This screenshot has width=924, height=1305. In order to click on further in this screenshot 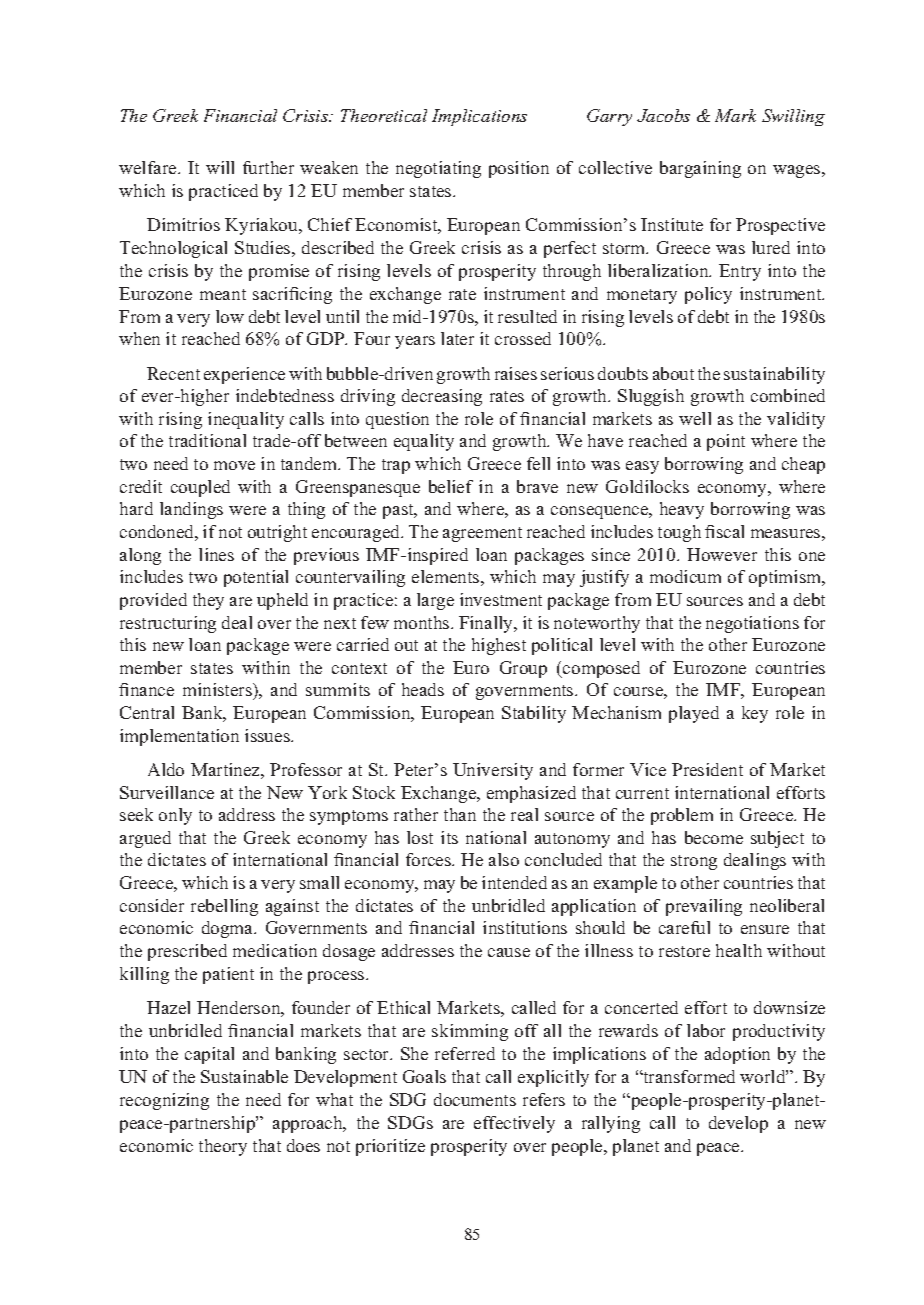, I will do `click(268, 167)`.
